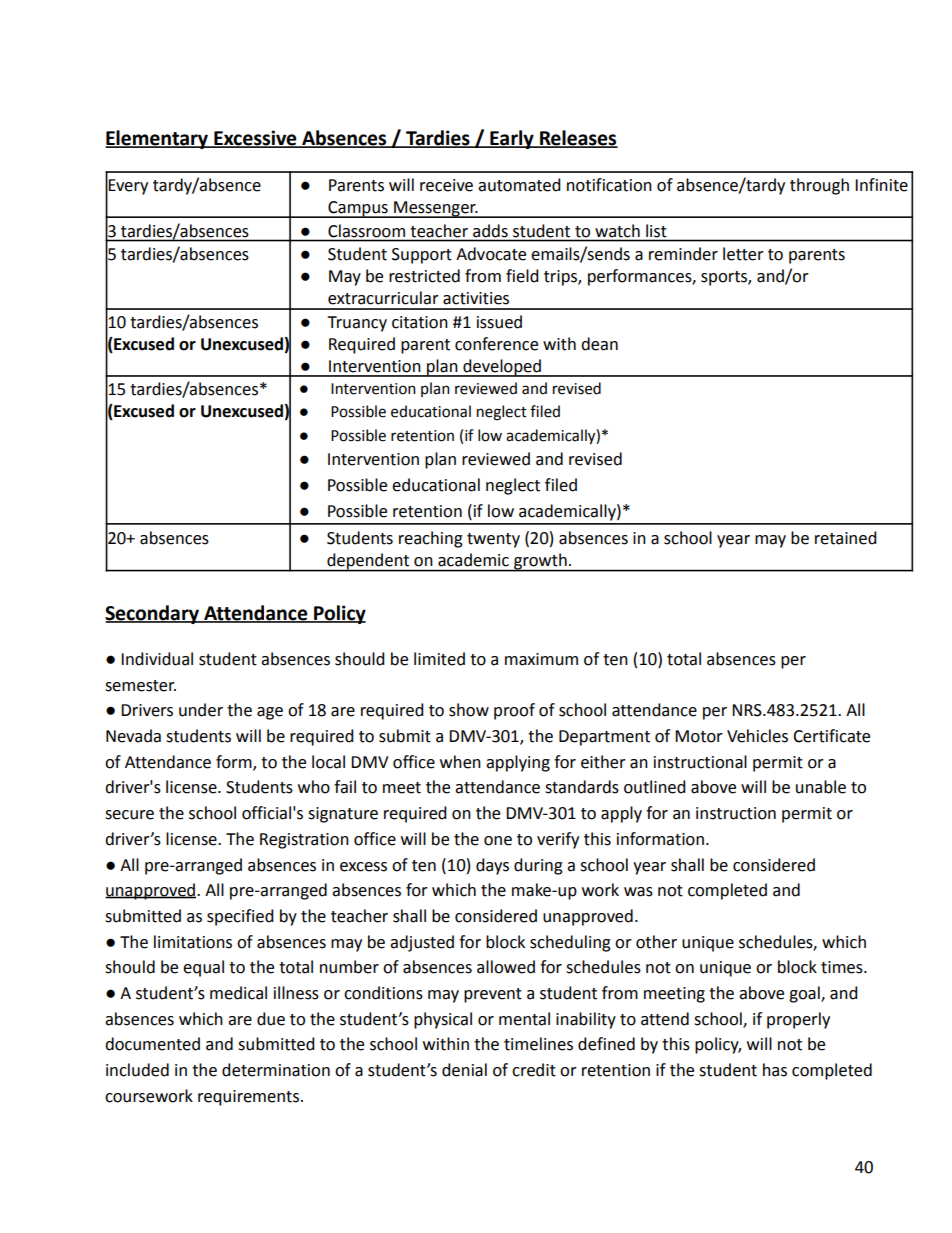 Image resolution: width=952 pixels, height=1233 pixels. What do you see at coordinates (534, 1070) in the document?
I see `credit` at bounding box center [534, 1070].
